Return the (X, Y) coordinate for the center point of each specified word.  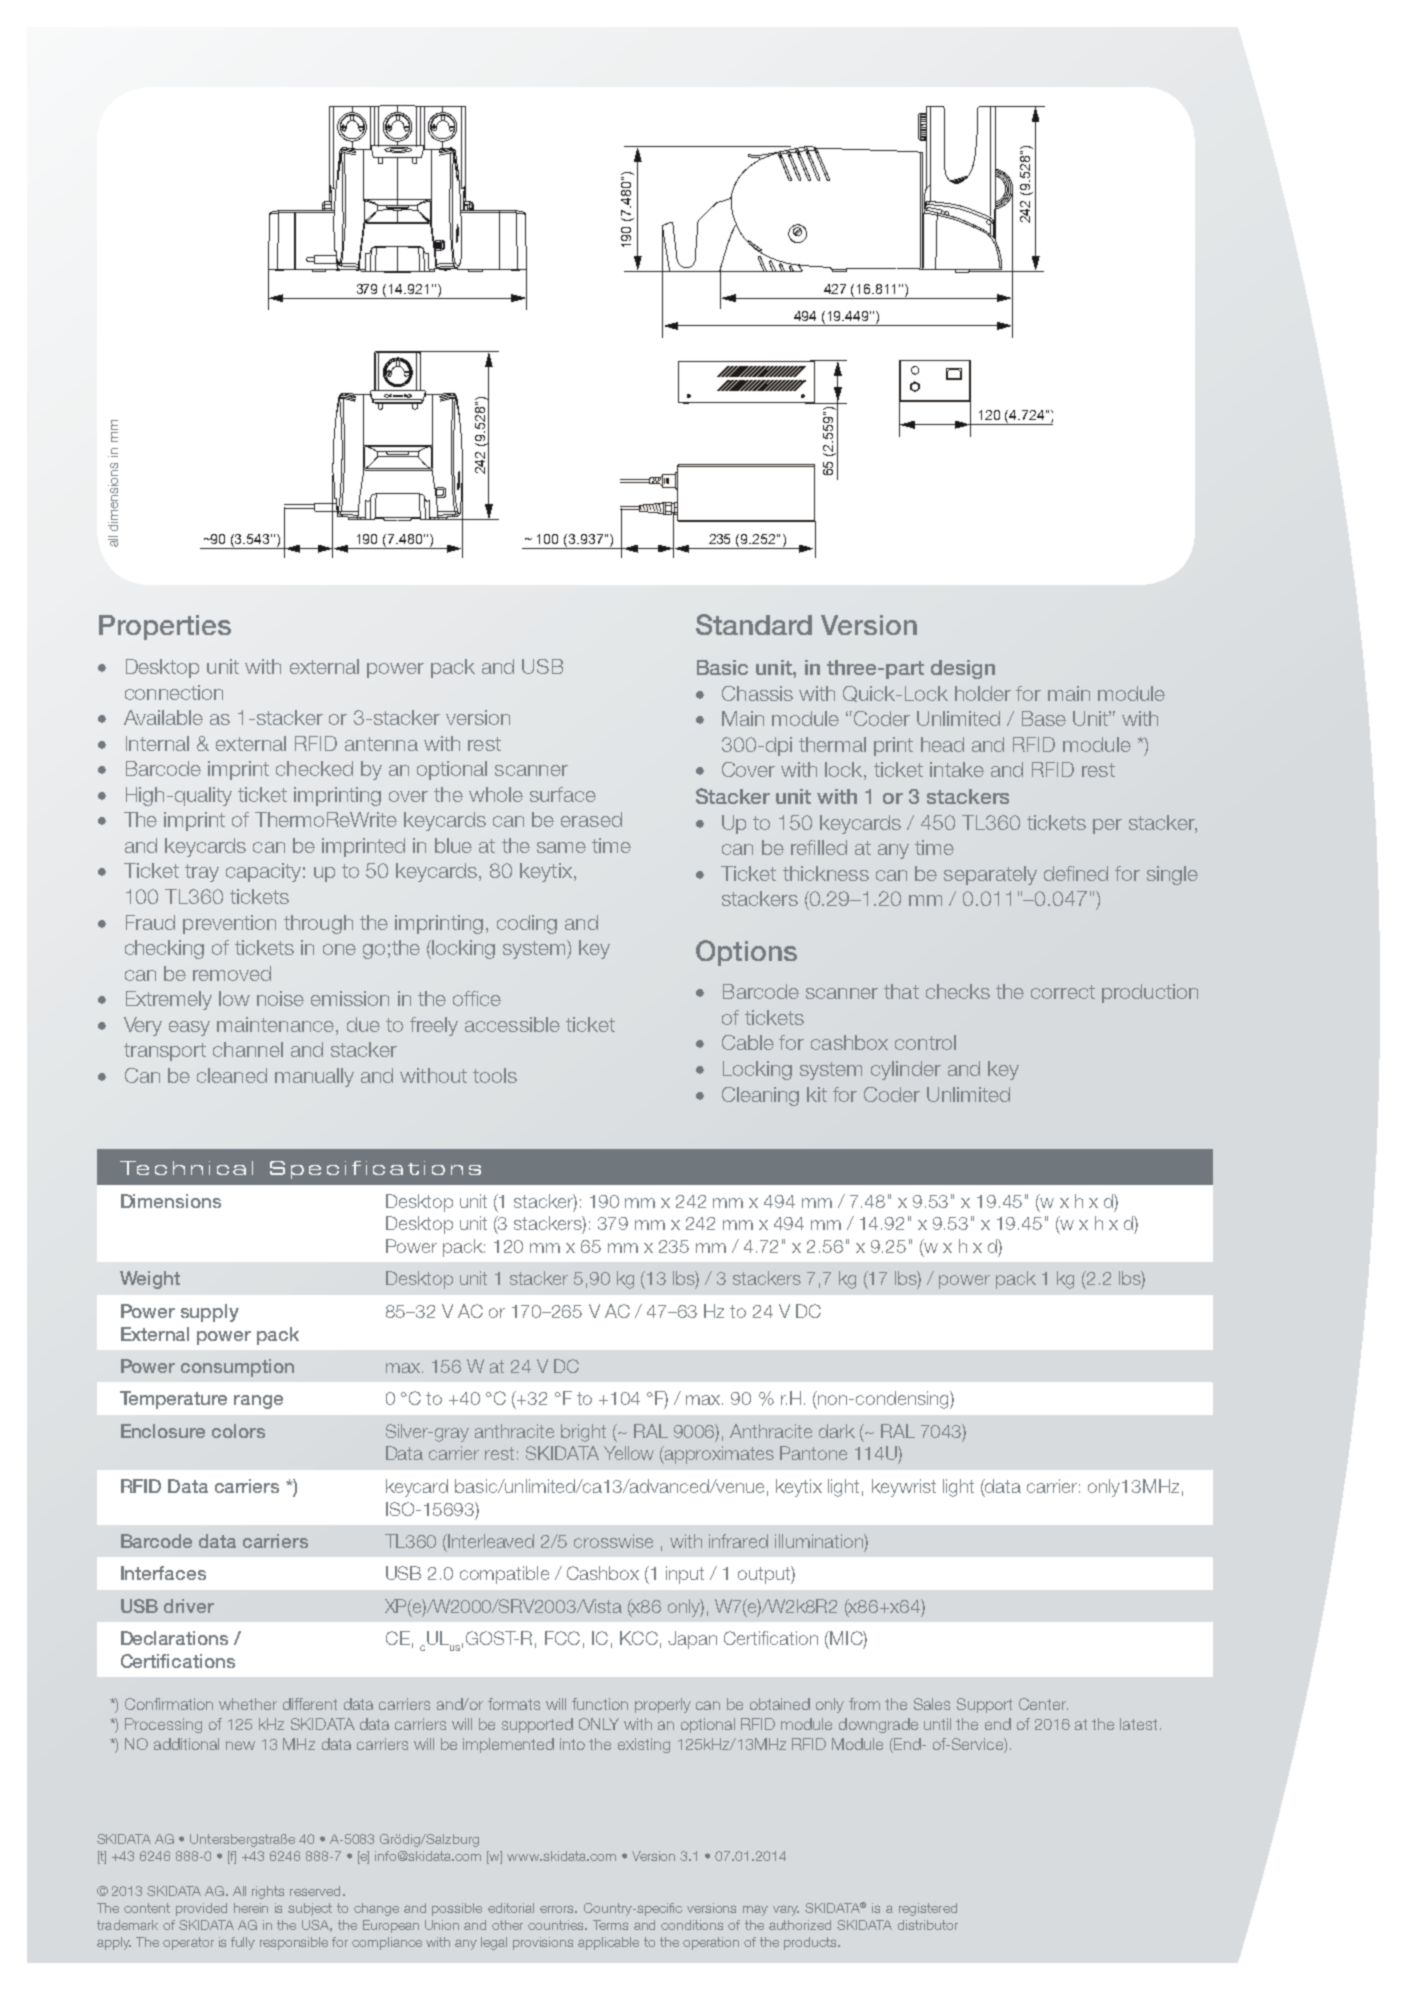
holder (983, 693)
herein (251, 1908)
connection (174, 692)
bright (583, 1433)
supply (210, 1313)
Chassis (757, 693)
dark (837, 1431)
